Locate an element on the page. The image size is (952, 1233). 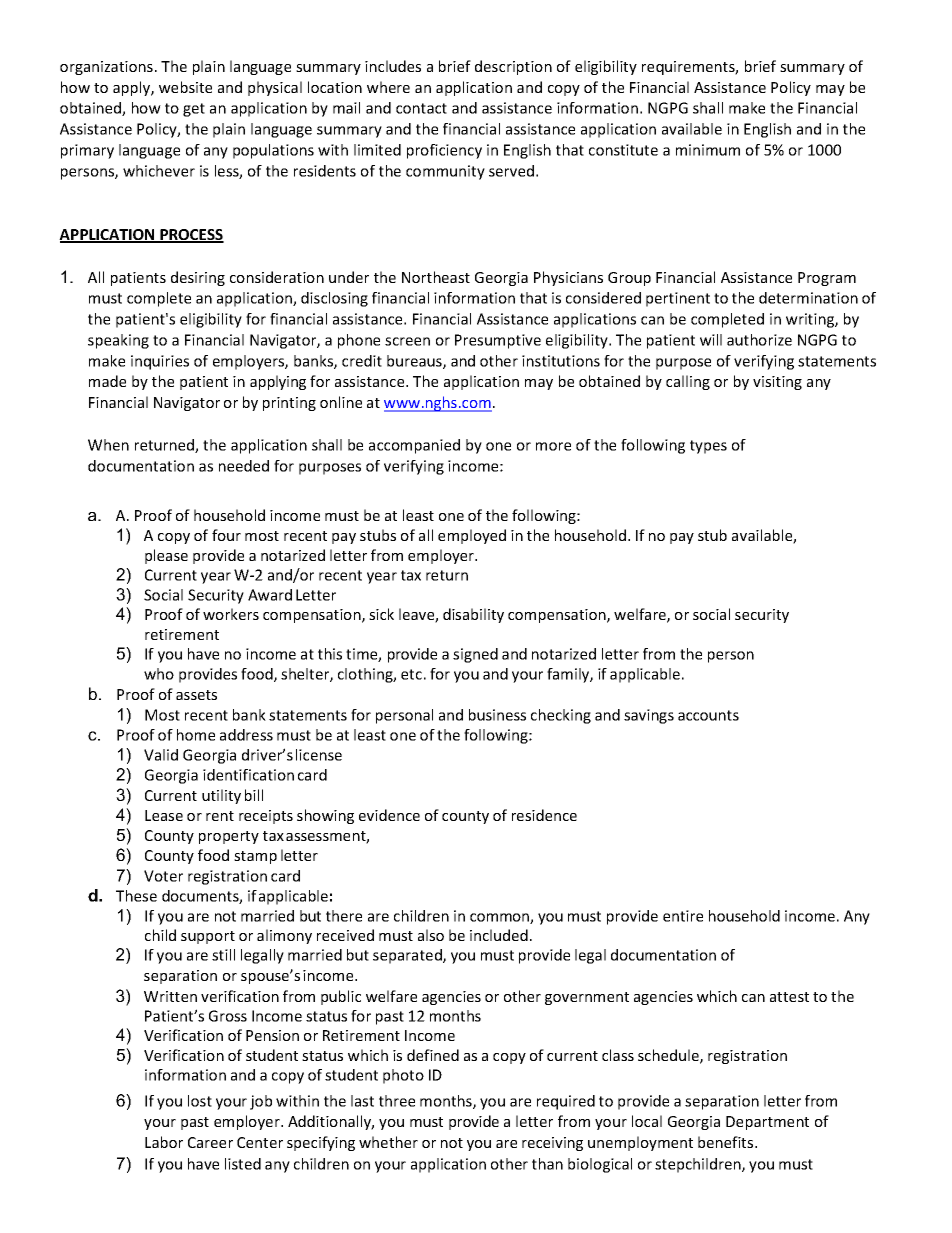
evidence is located at coordinates (389, 815).
